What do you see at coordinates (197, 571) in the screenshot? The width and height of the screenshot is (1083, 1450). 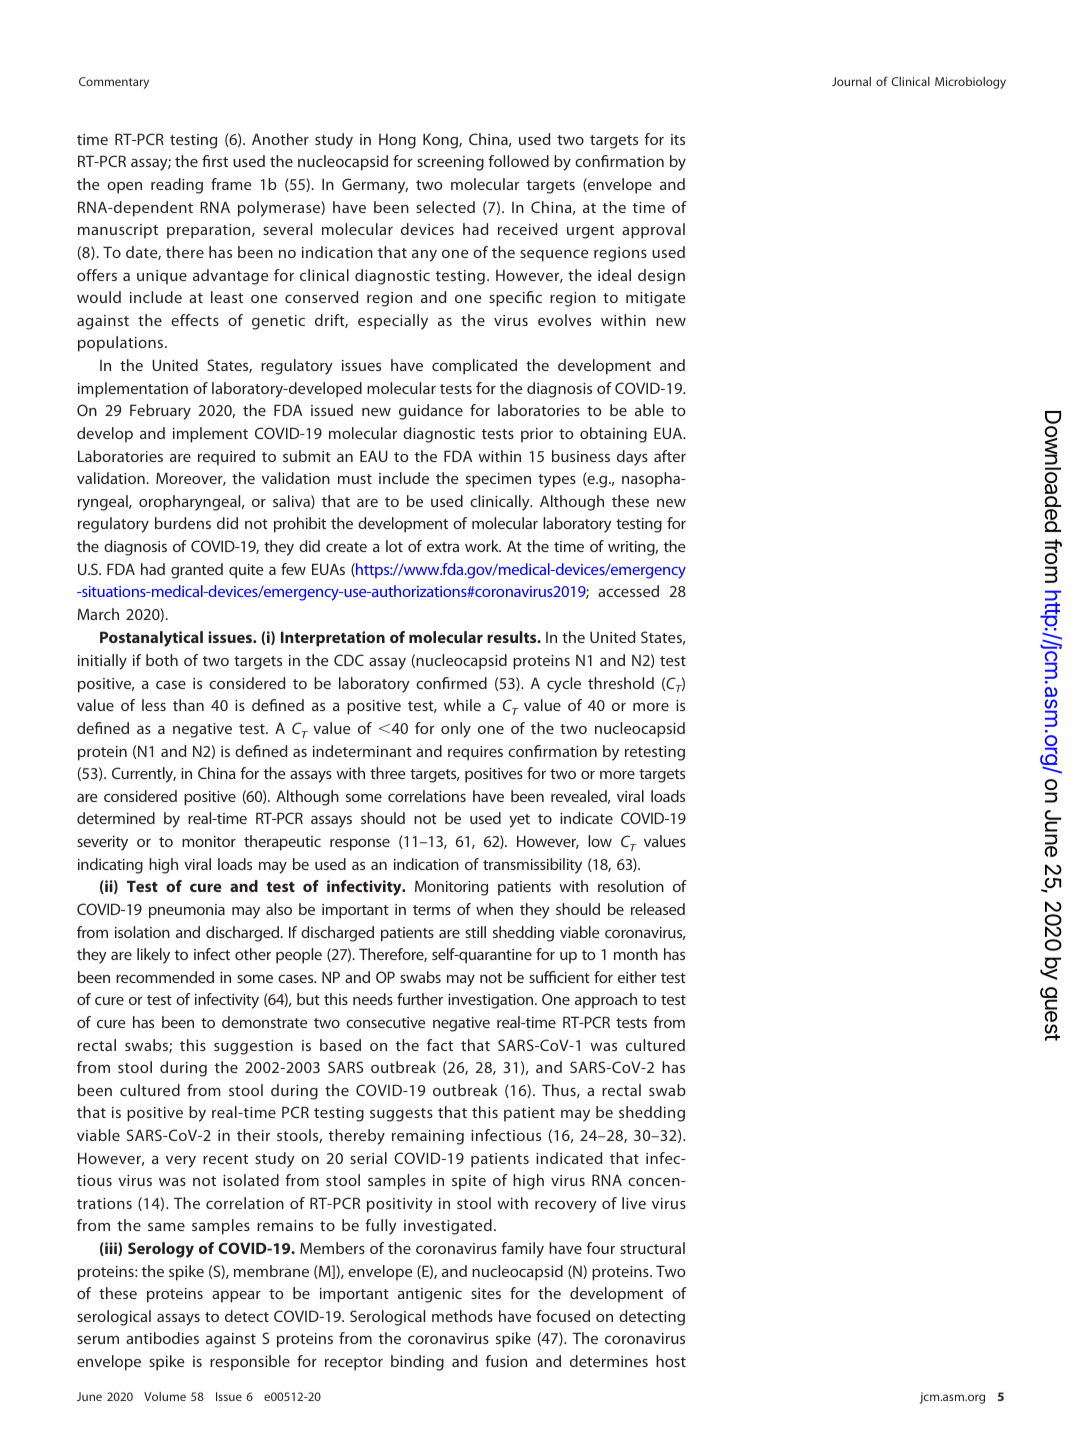 I see `granted` at bounding box center [197, 571].
